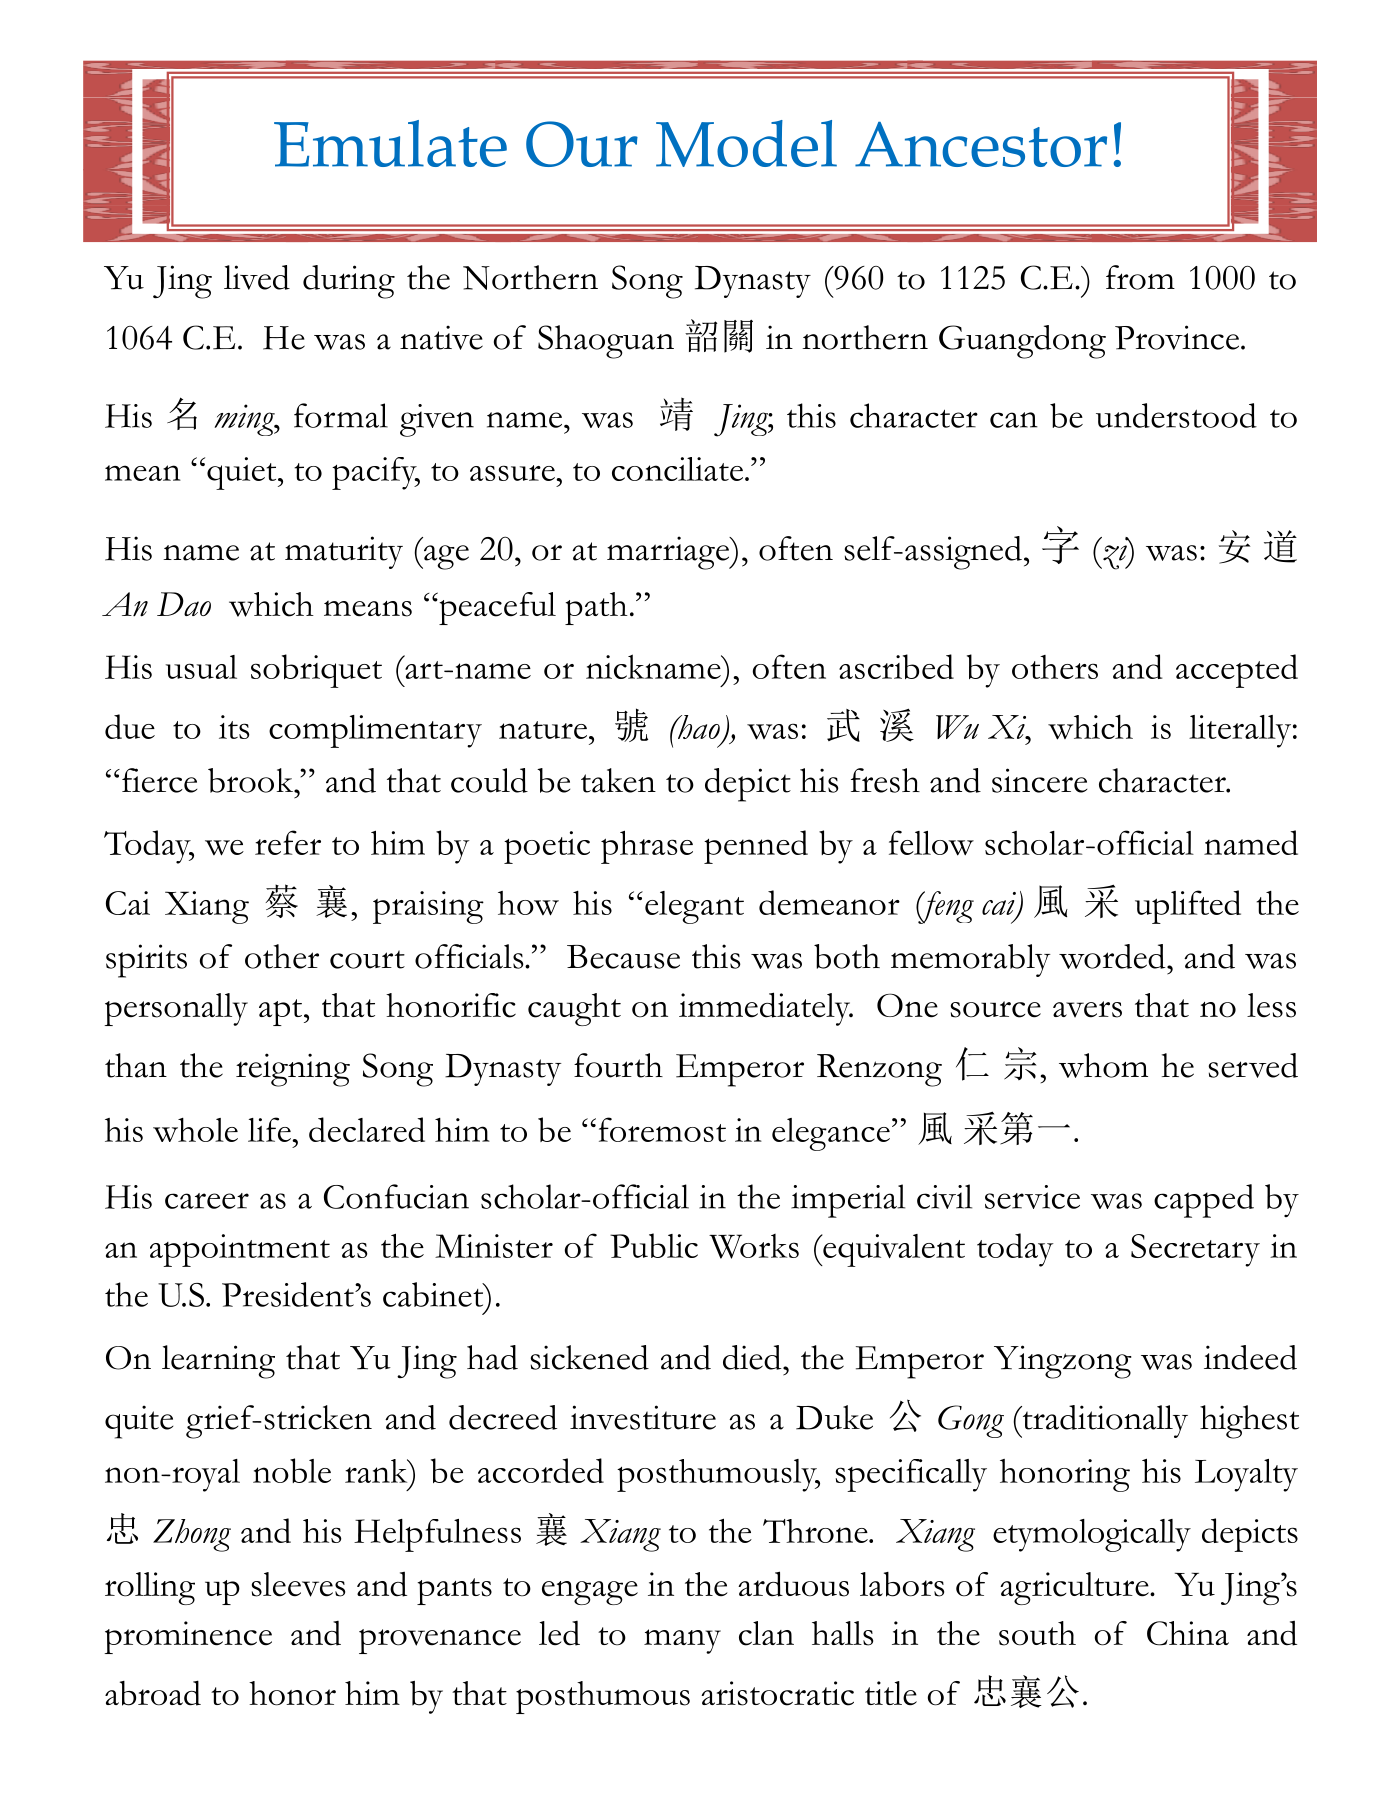 The width and height of the screenshot is (1398, 1809). Describe the element at coordinates (188, 1637) in the screenshot. I see `prominence` at that location.
